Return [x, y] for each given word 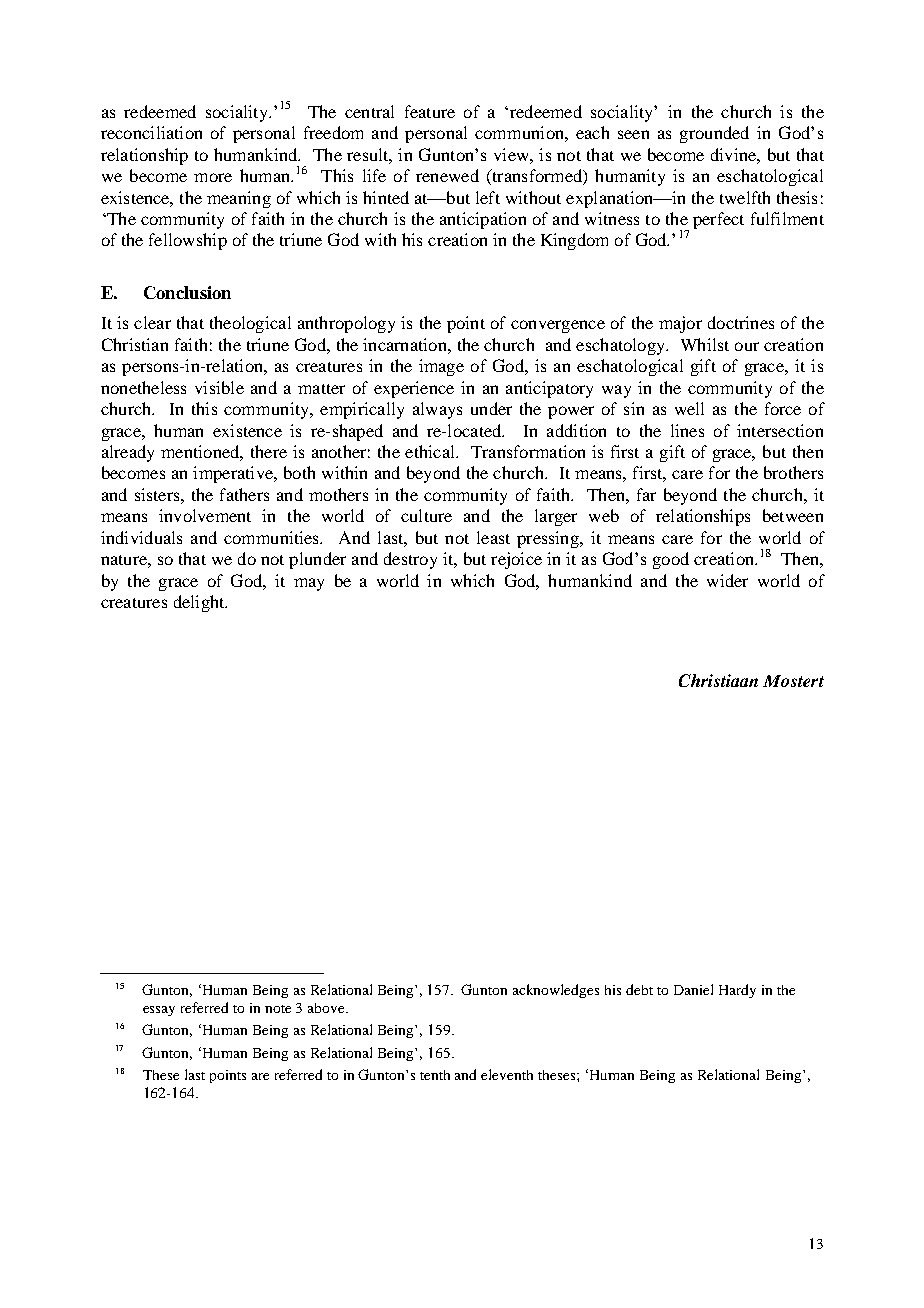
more [213, 177]
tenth [435, 1075]
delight [200, 603]
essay [159, 1011]
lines [687, 430]
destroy [410, 560]
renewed [447, 175]
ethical [431, 451]
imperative [234, 474]
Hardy [737, 991]
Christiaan [718, 680]
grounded [714, 134]
